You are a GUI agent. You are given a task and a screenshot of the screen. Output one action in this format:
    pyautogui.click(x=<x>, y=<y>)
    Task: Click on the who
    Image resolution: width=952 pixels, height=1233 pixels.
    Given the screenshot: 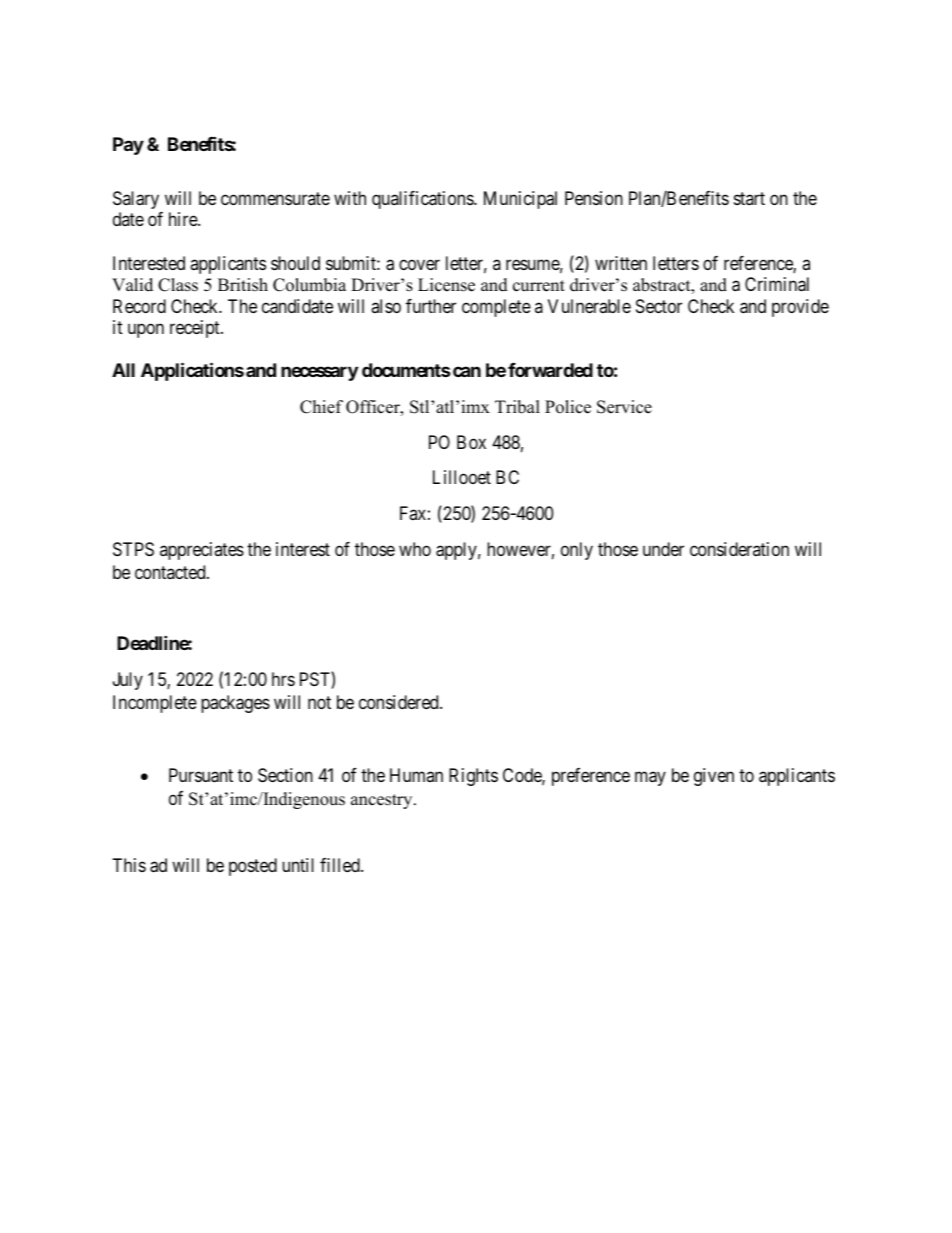 What is the action you would take?
    pyautogui.click(x=415, y=549)
